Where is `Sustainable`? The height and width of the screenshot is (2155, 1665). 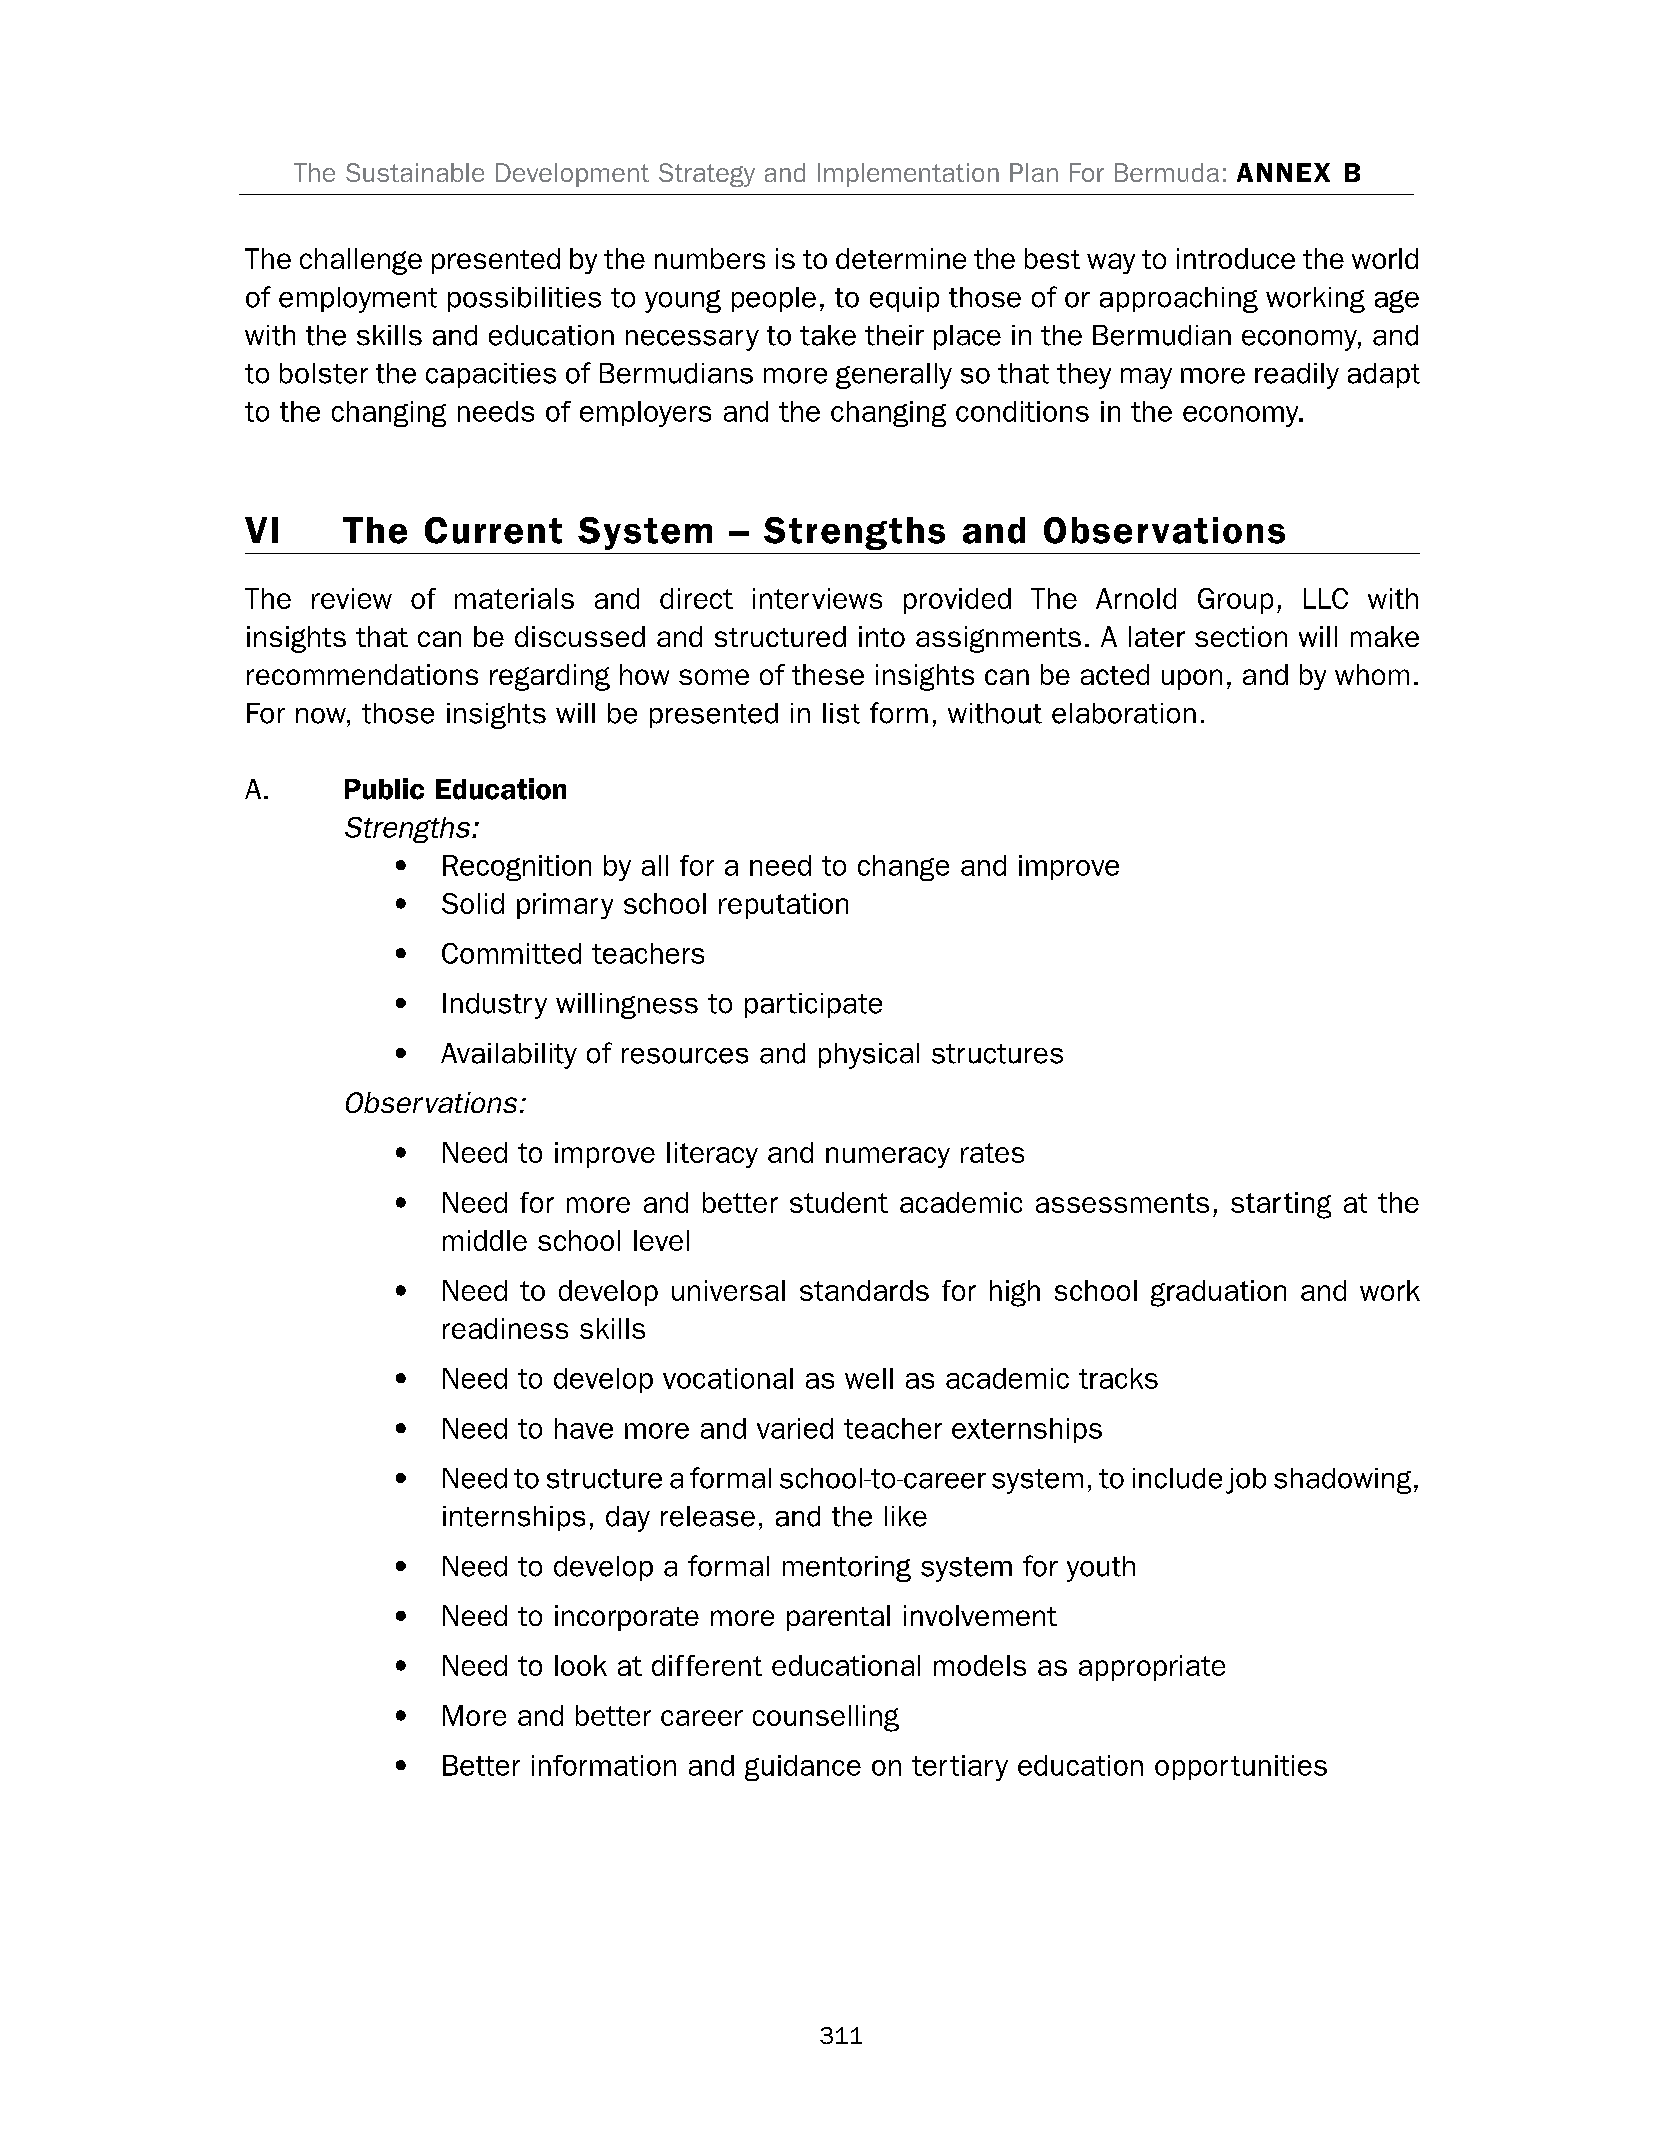 Sustainable is located at coordinates (415, 172).
